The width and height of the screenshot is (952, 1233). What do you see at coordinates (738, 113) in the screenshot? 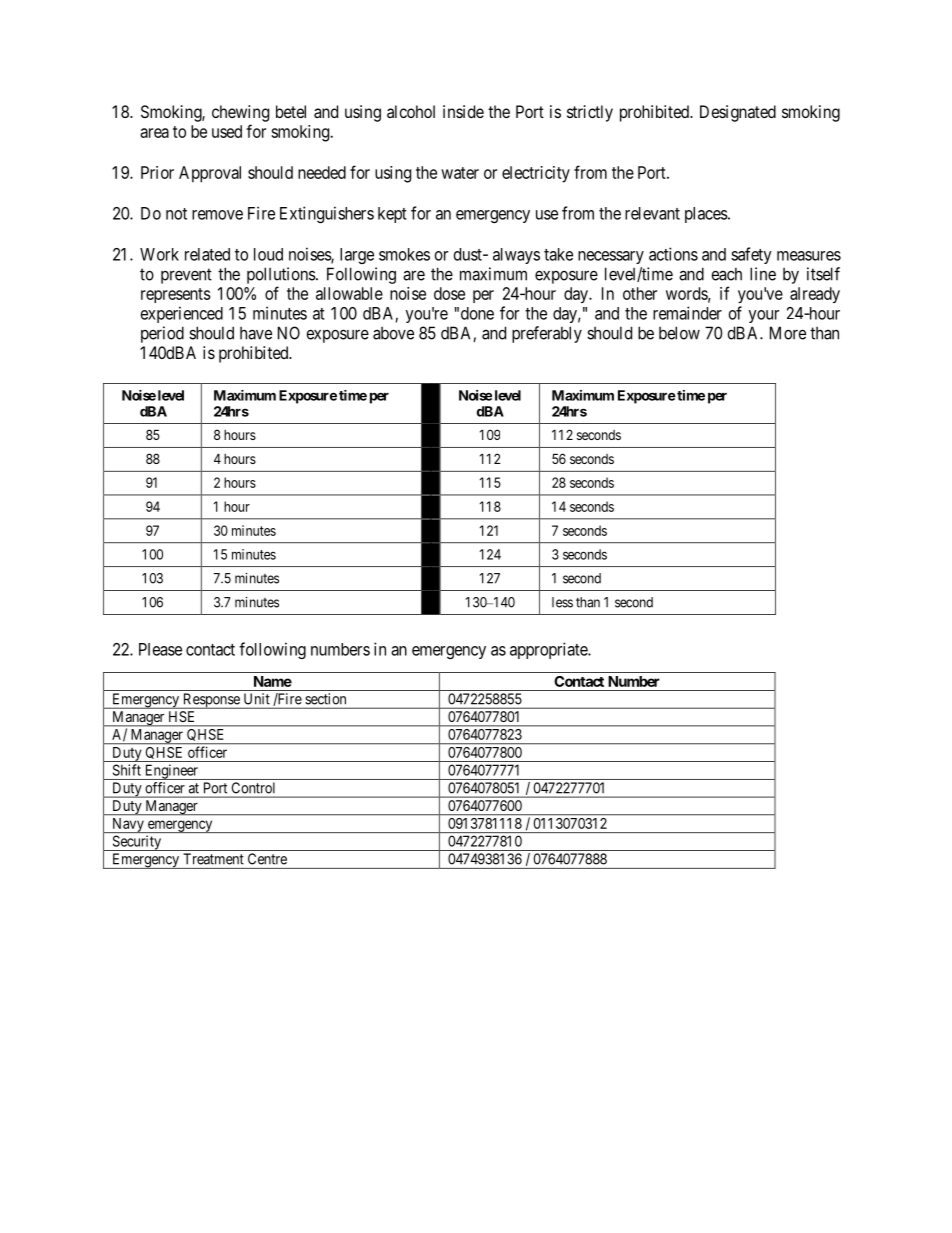
I see `Designated` at bounding box center [738, 113].
